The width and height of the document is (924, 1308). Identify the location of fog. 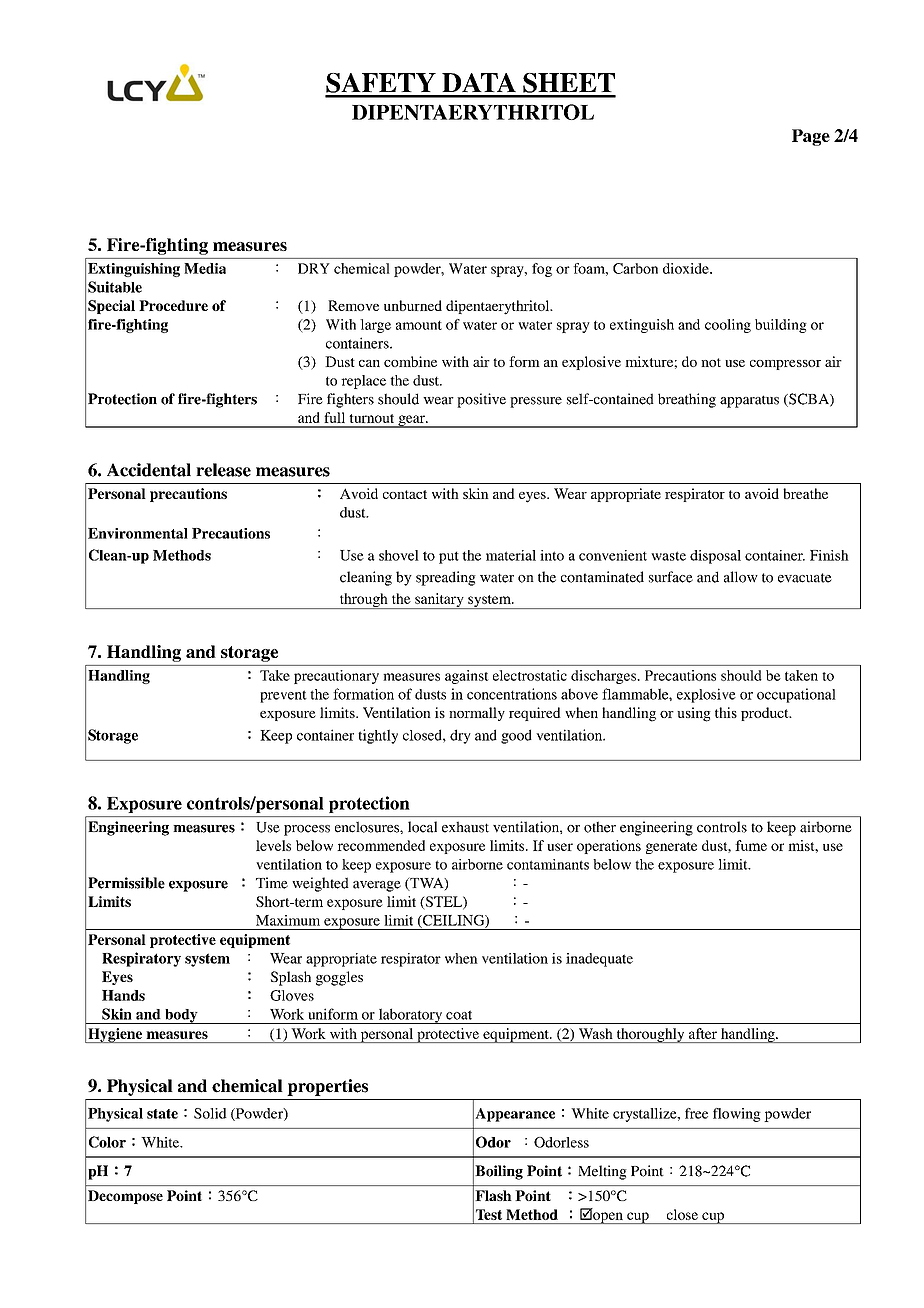
(542, 270).
